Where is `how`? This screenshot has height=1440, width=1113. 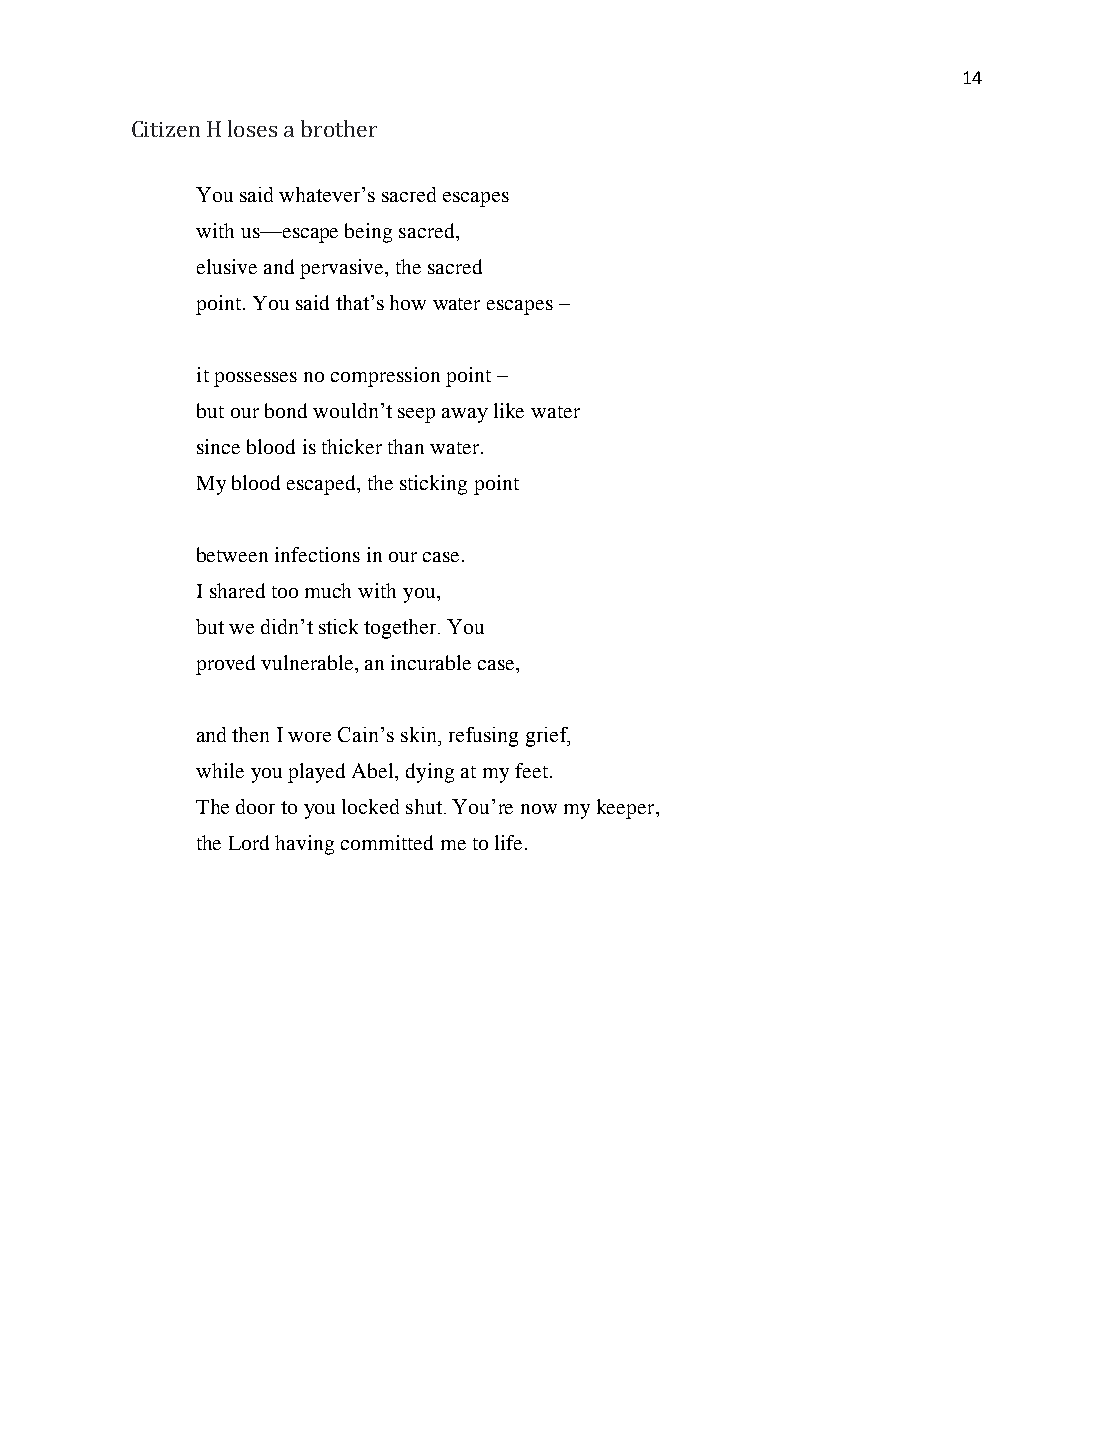
how is located at coordinates (408, 302).
